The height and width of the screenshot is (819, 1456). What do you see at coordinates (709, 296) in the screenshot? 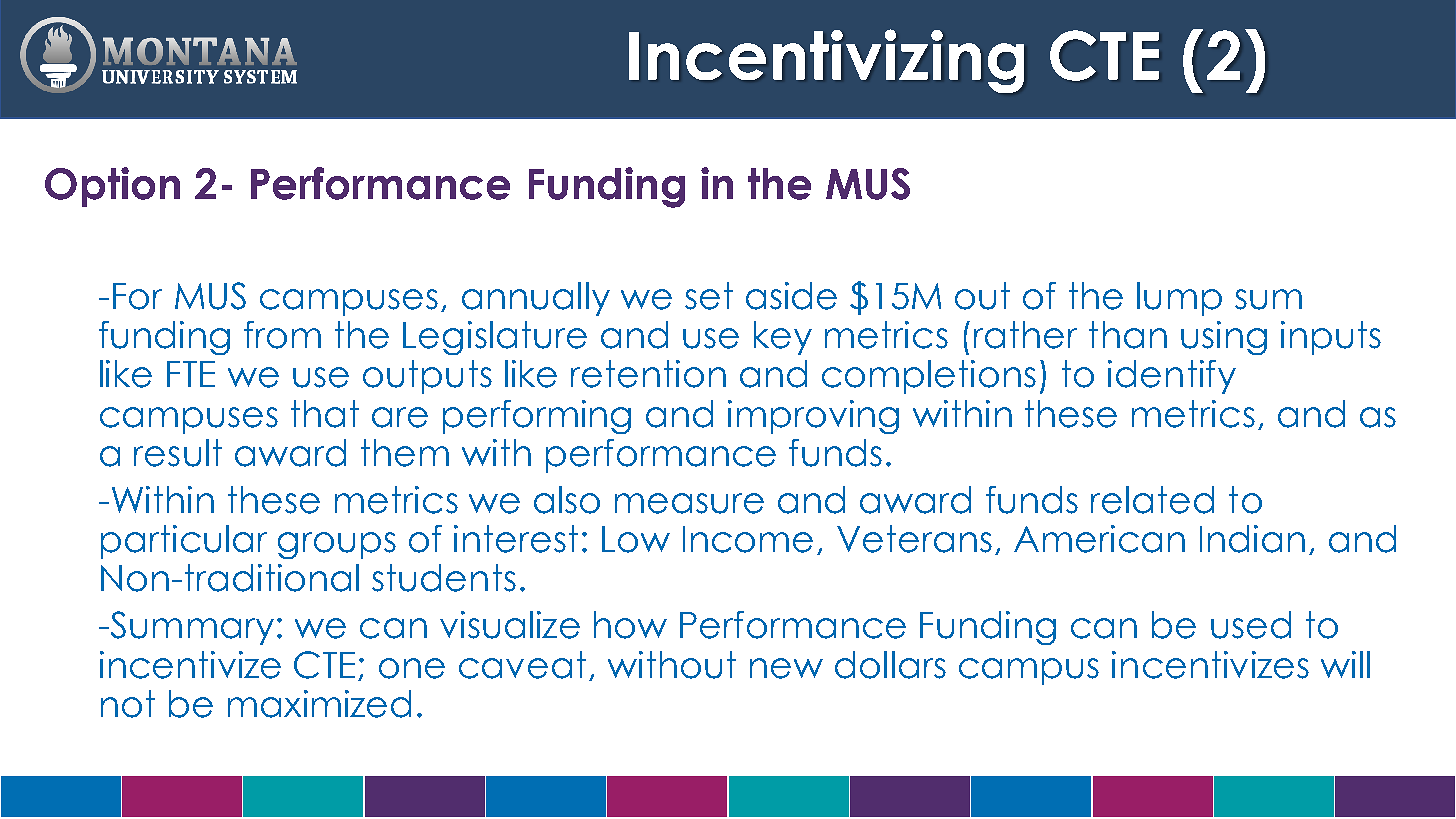
I see `set` at bounding box center [709, 296].
